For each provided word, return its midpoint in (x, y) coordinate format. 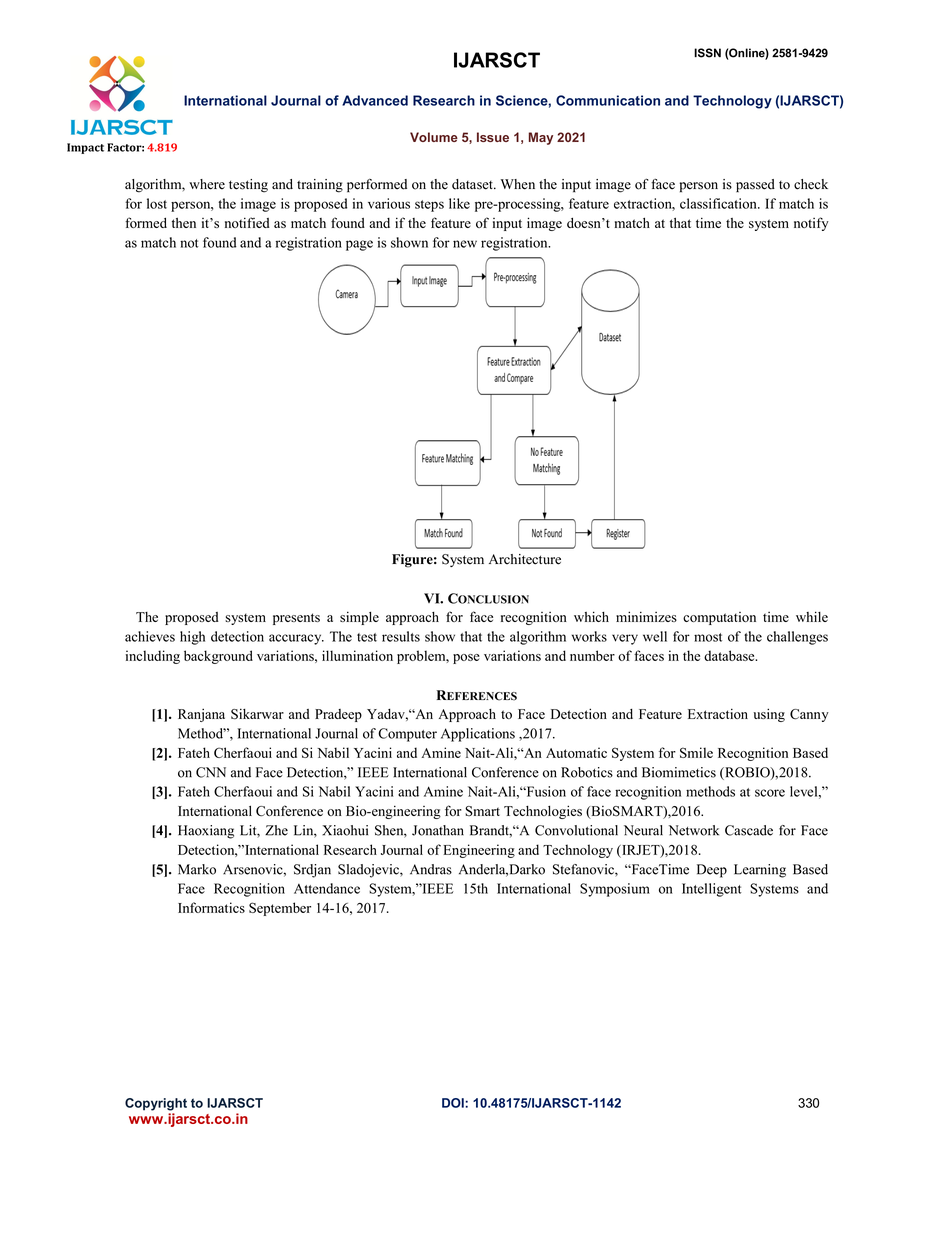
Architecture (525, 559)
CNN (211, 772)
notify (811, 224)
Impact (85, 148)
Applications (478, 735)
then (184, 223)
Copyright (156, 1104)
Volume (434, 137)
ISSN (707, 53)
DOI (454, 1103)
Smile (696, 752)
